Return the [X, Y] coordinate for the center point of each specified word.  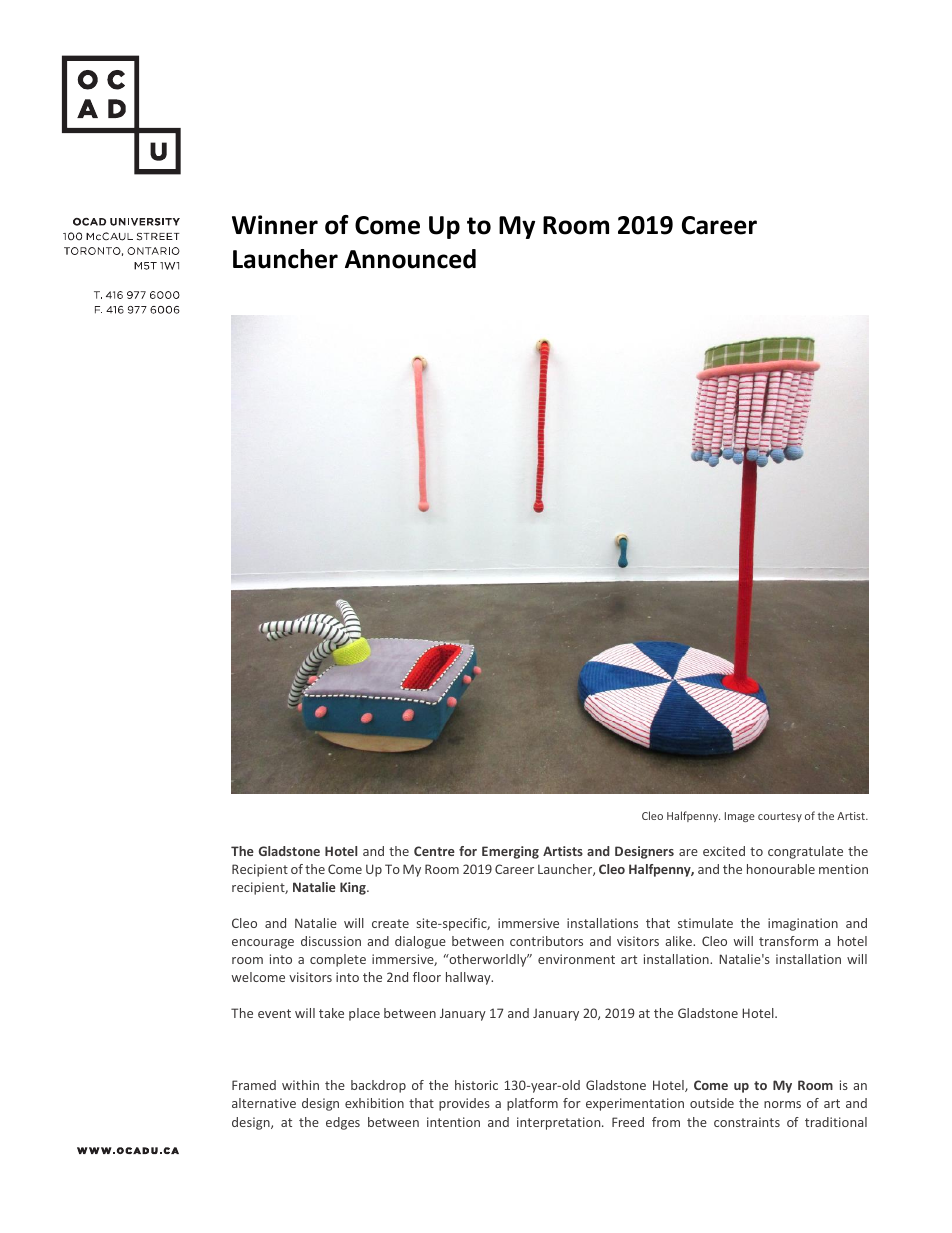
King [354, 888]
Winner [275, 225]
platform [532, 1104]
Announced [410, 259]
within [300, 1085]
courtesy [780, 817]
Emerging [510, 852]
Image [740, 817]
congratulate [805, 852]
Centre [434, 851]
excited [724, 851]
